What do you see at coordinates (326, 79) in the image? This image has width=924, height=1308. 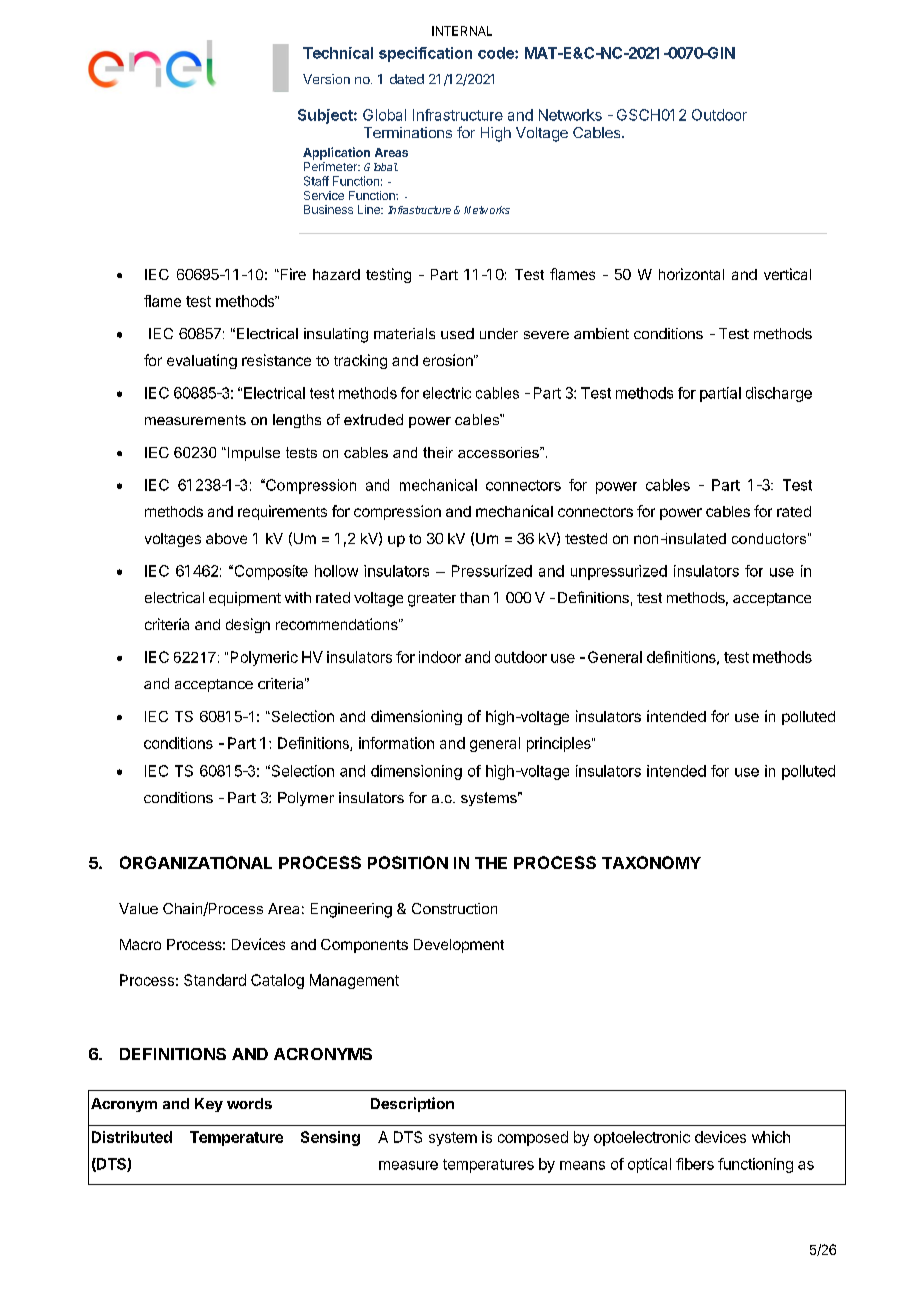 I see `Version` at bounding box center [326, 79].
